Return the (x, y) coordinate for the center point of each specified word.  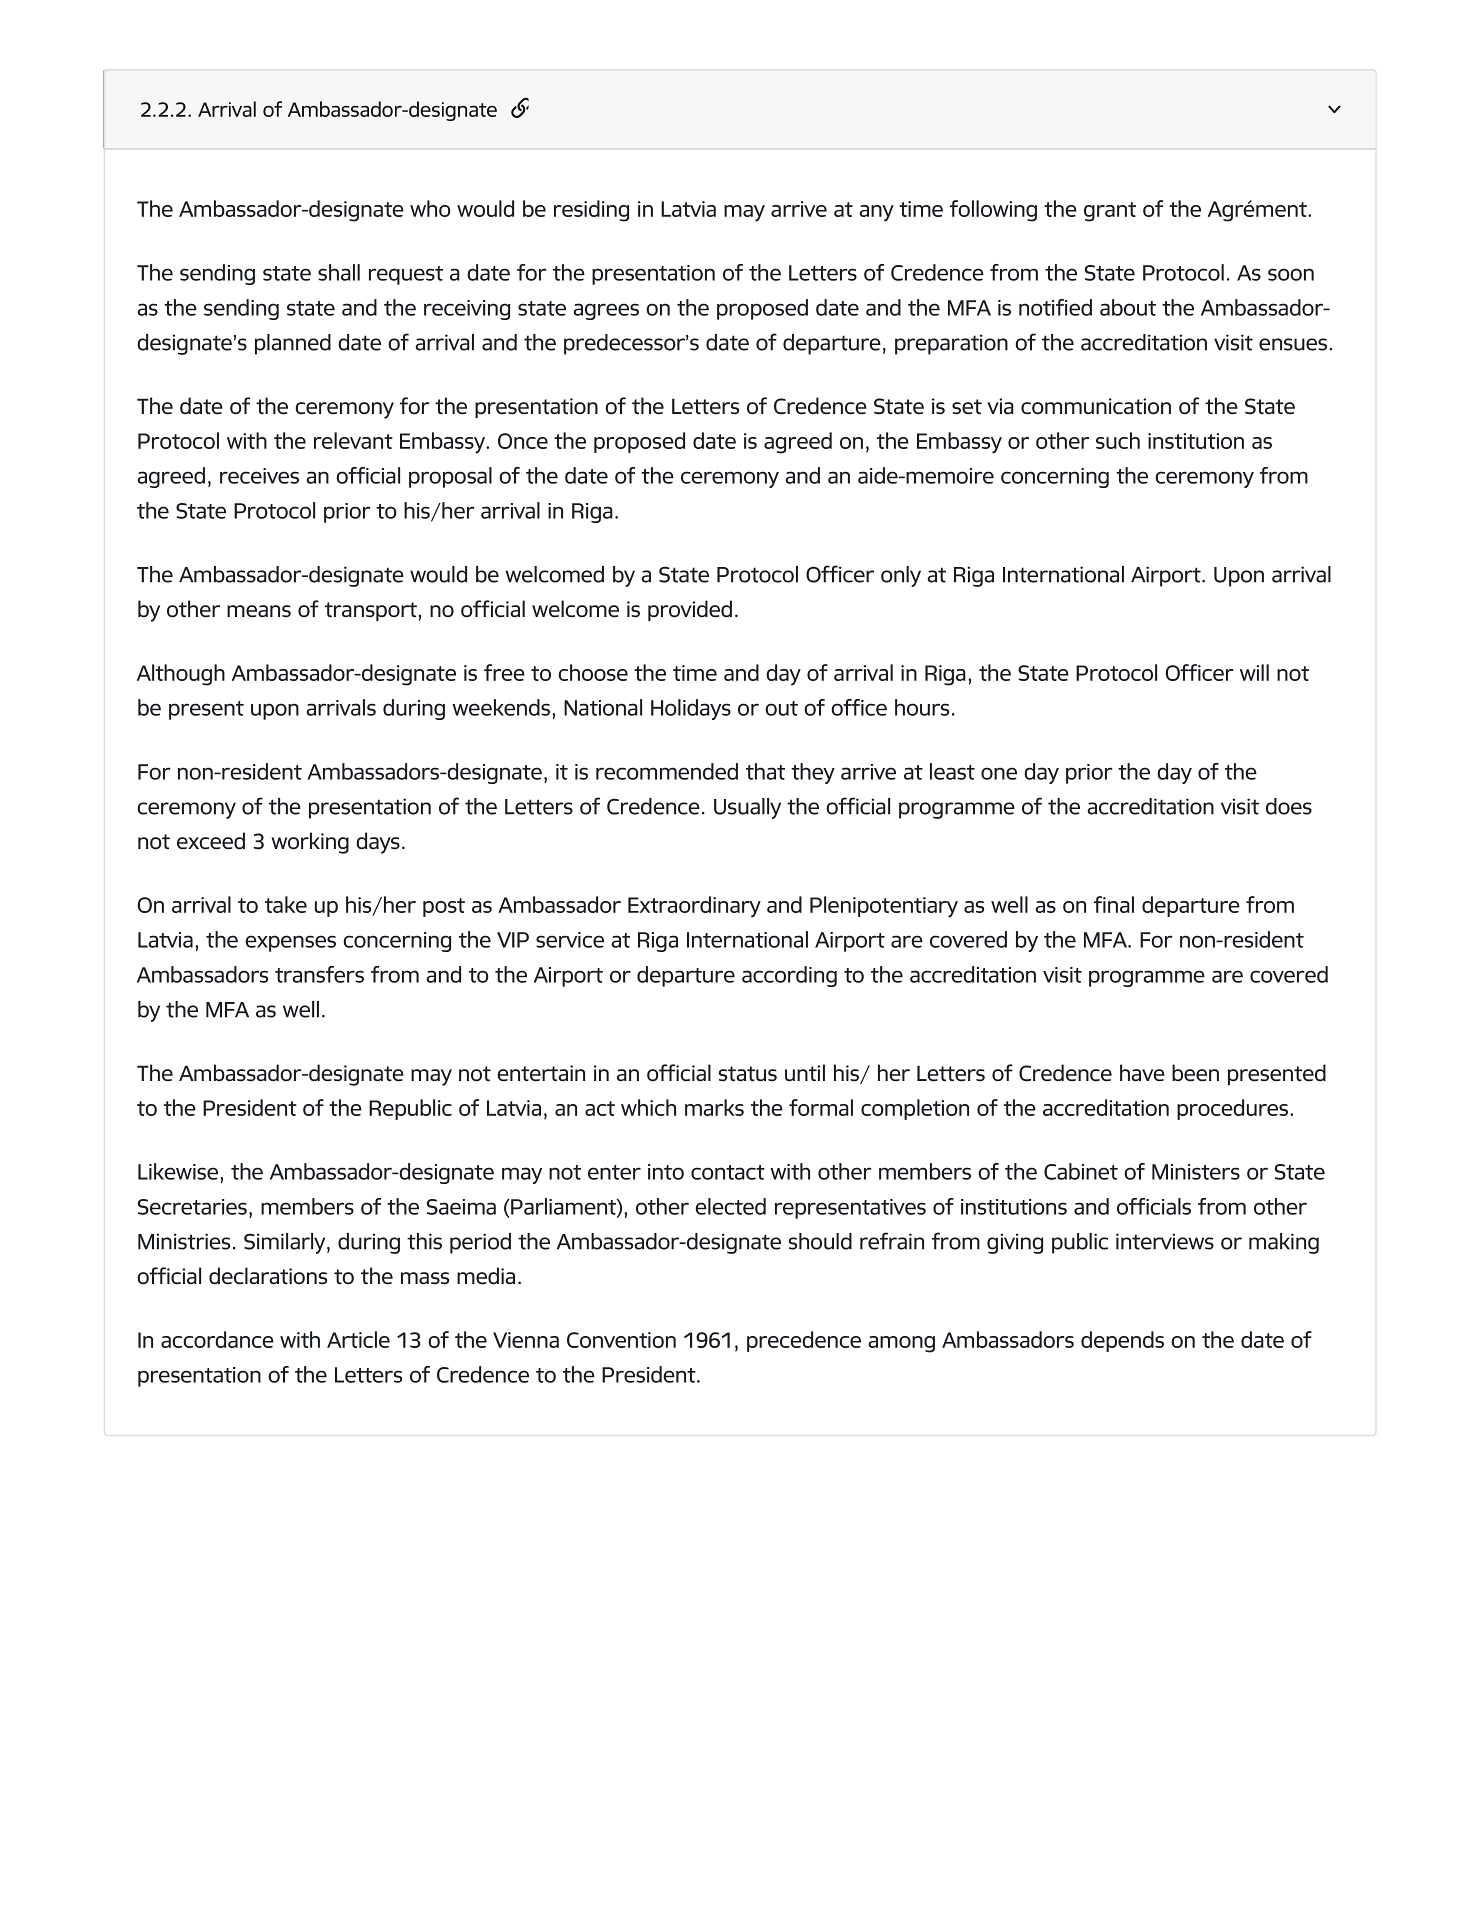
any (876, 213)
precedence (804, 1341)
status (748, 1074)
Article (358, 1339)
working (310, 843)
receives (259, 476)
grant (1110, 212)
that (765, 771)
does (1289, 806)
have (1142, 1073)
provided (690, 610)
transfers (319, 974)
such (1118, 440)
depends (1122, 1341)
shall (339, 272)
